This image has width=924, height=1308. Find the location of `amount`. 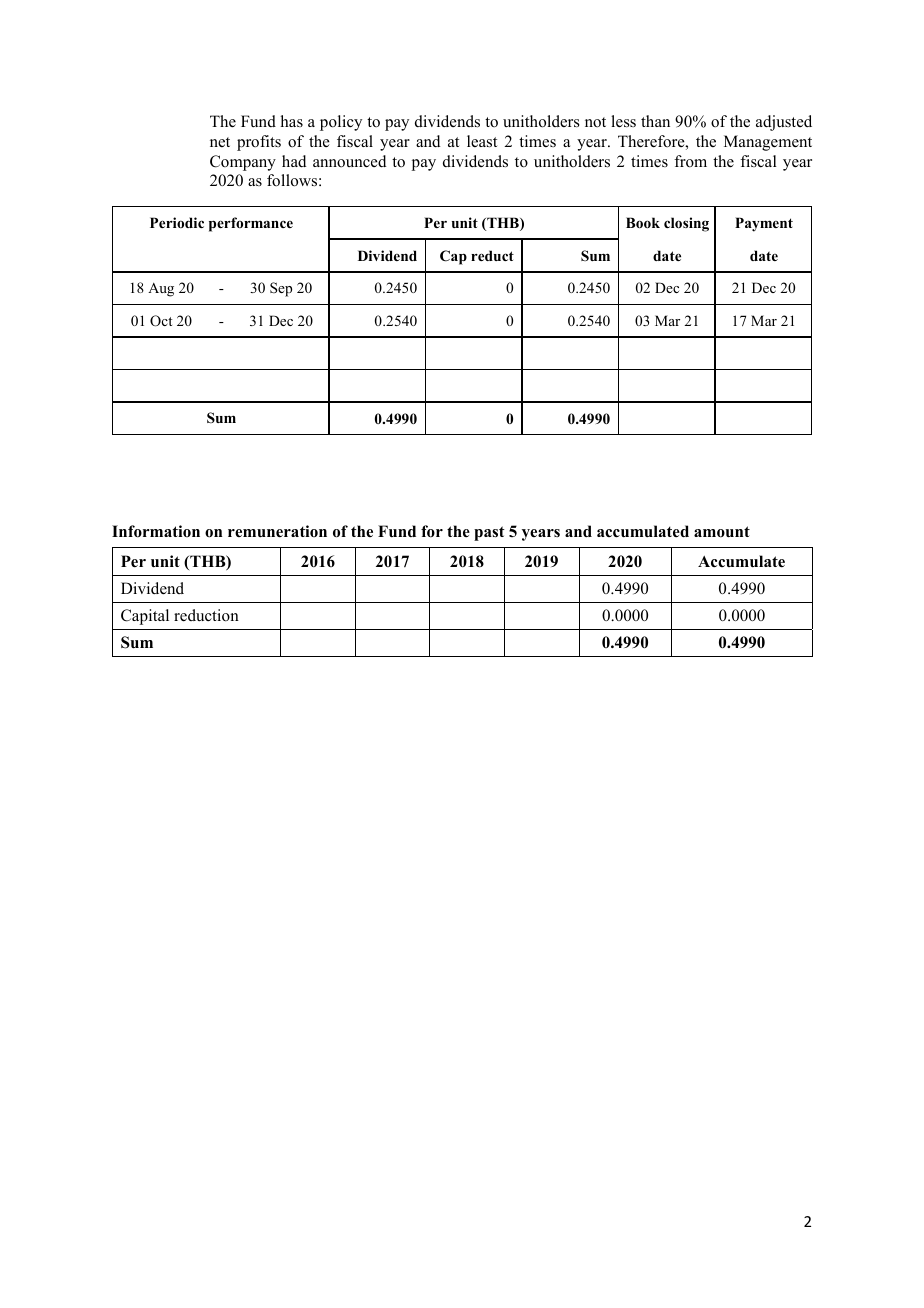

amount is located at coordinates (722, 532).
